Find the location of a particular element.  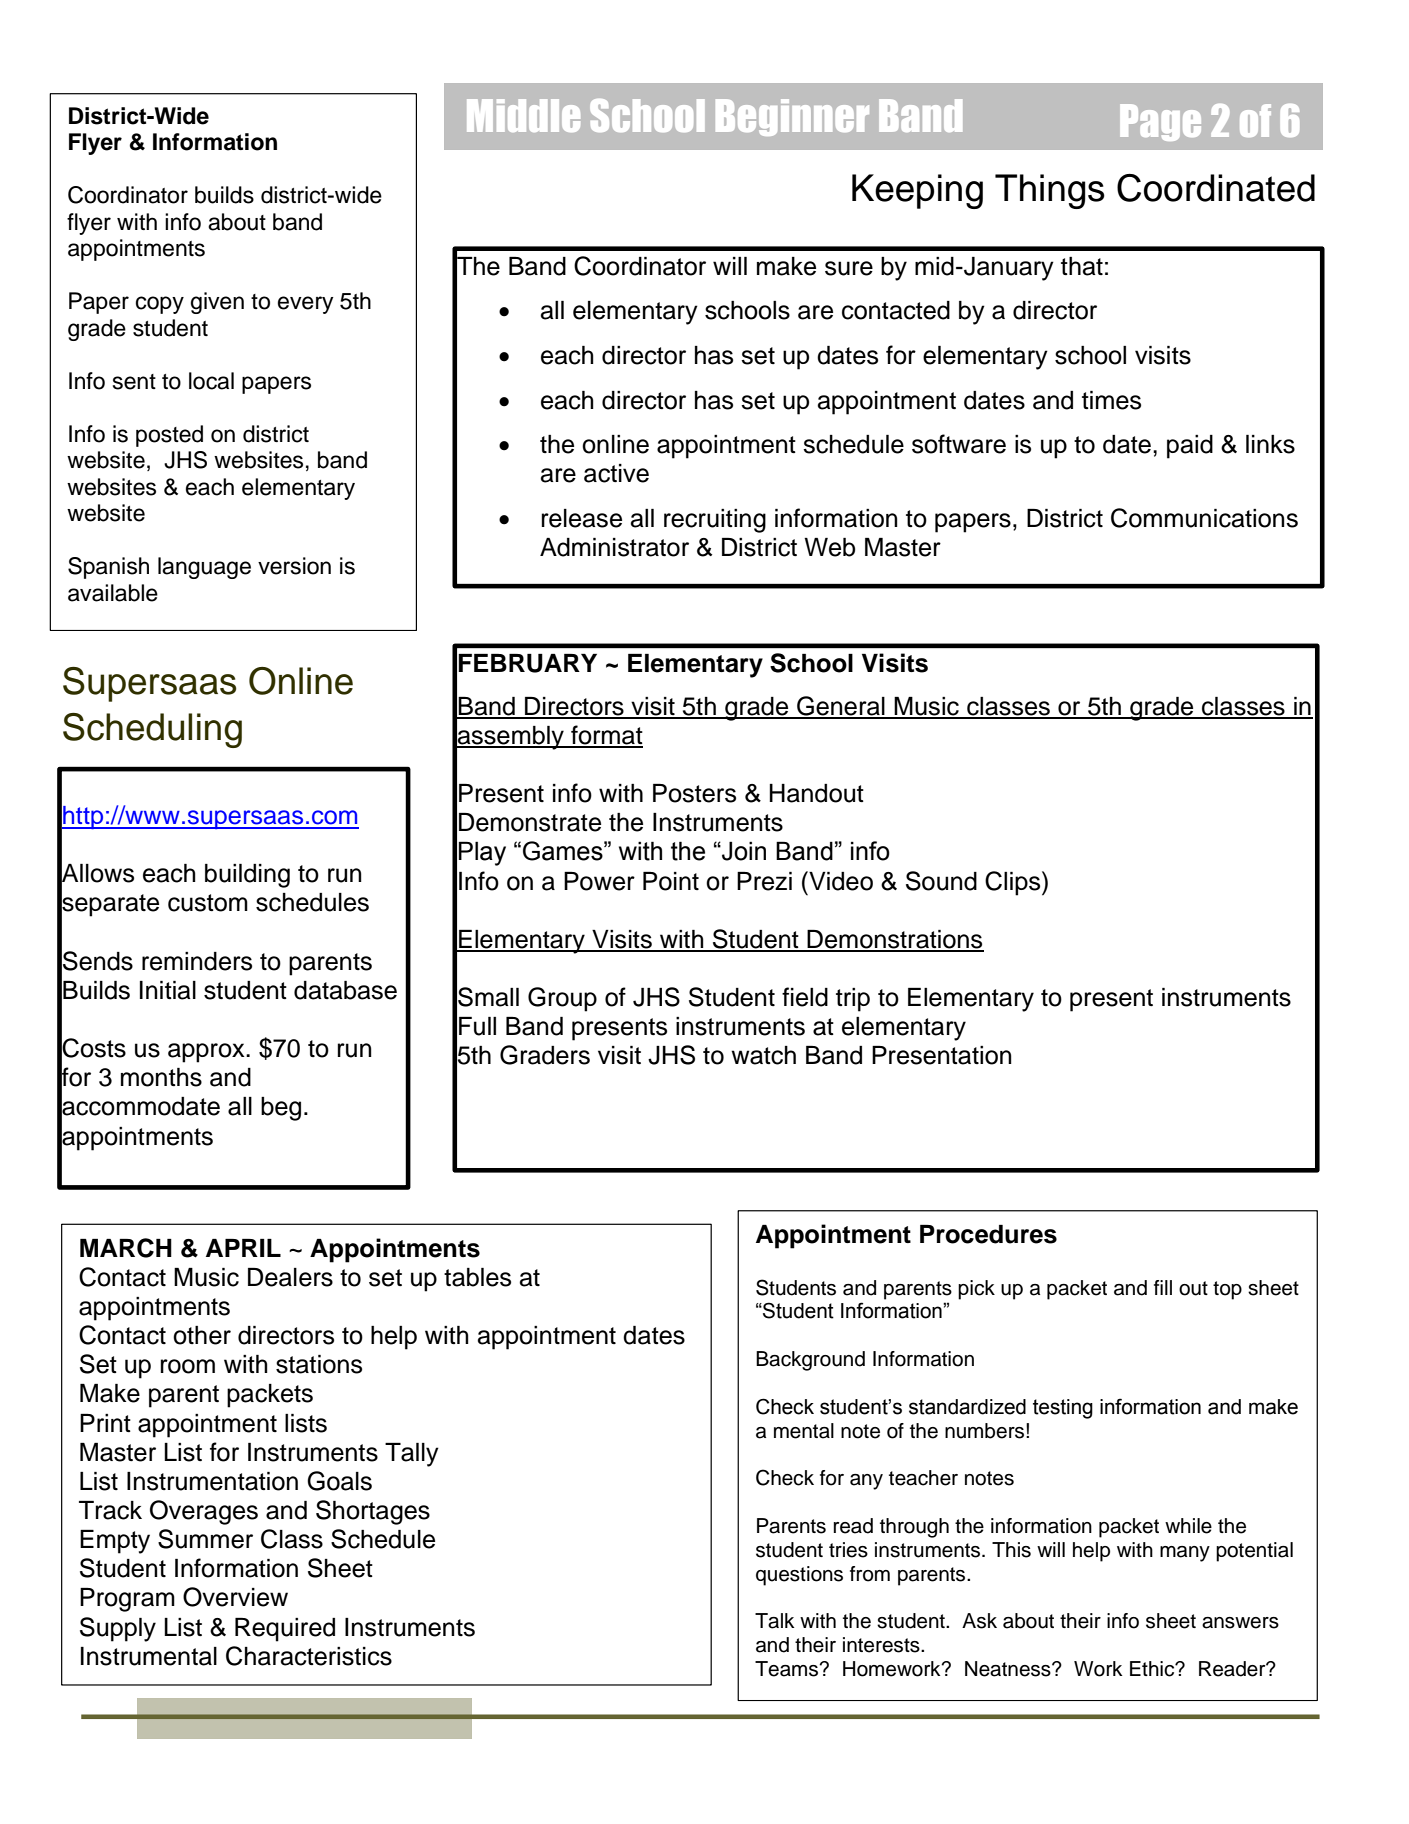

answers is located at coordinates (1240, 1623).
